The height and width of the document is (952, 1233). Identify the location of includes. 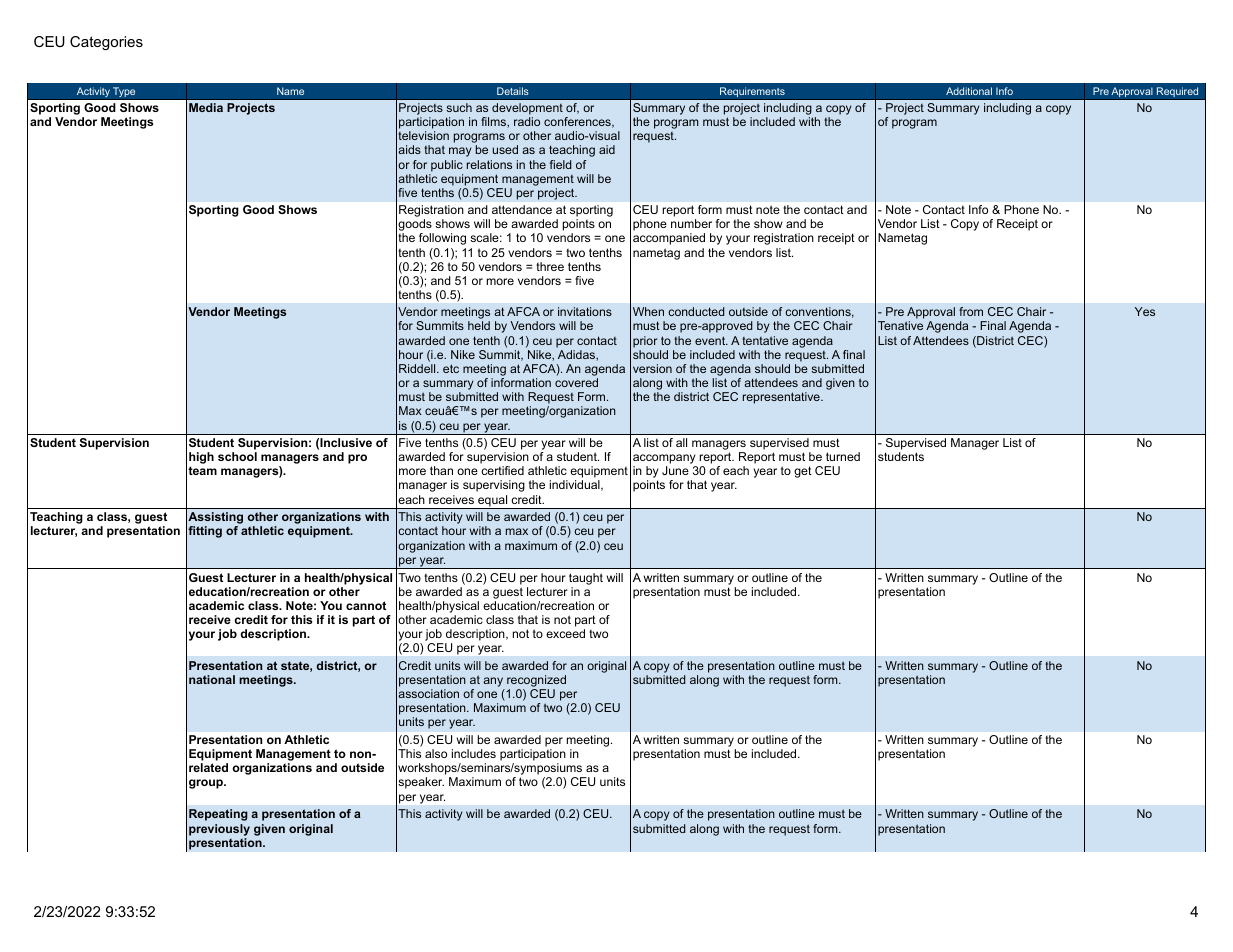
(474, 753).
